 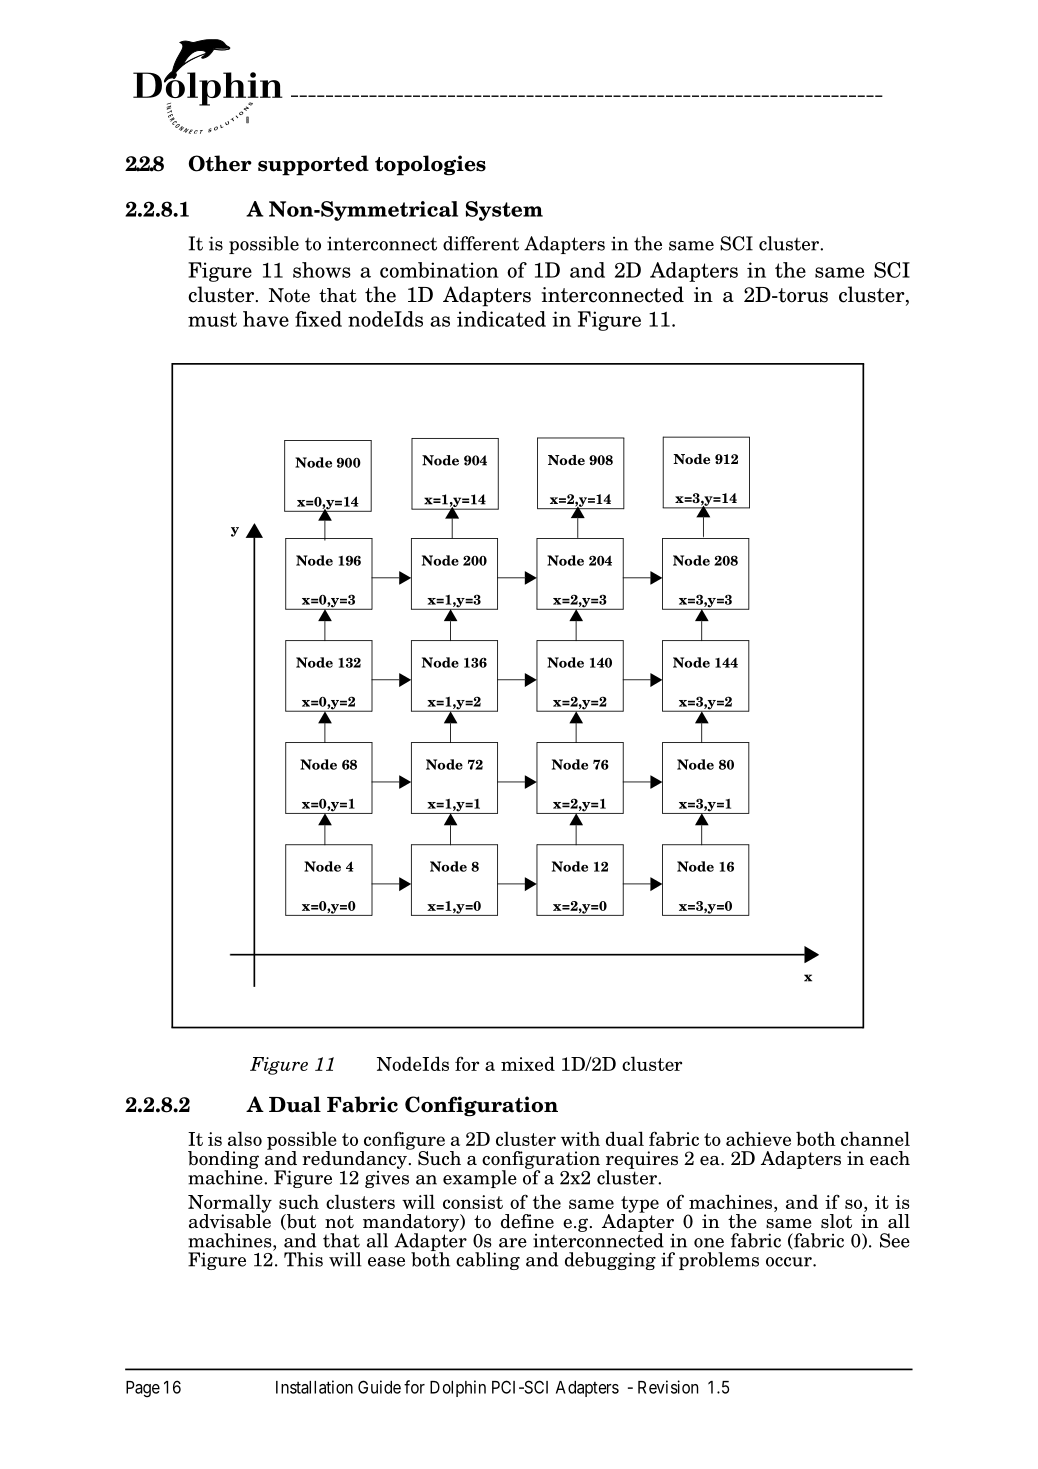 I want to click on System, so click(x=504, y=211).
